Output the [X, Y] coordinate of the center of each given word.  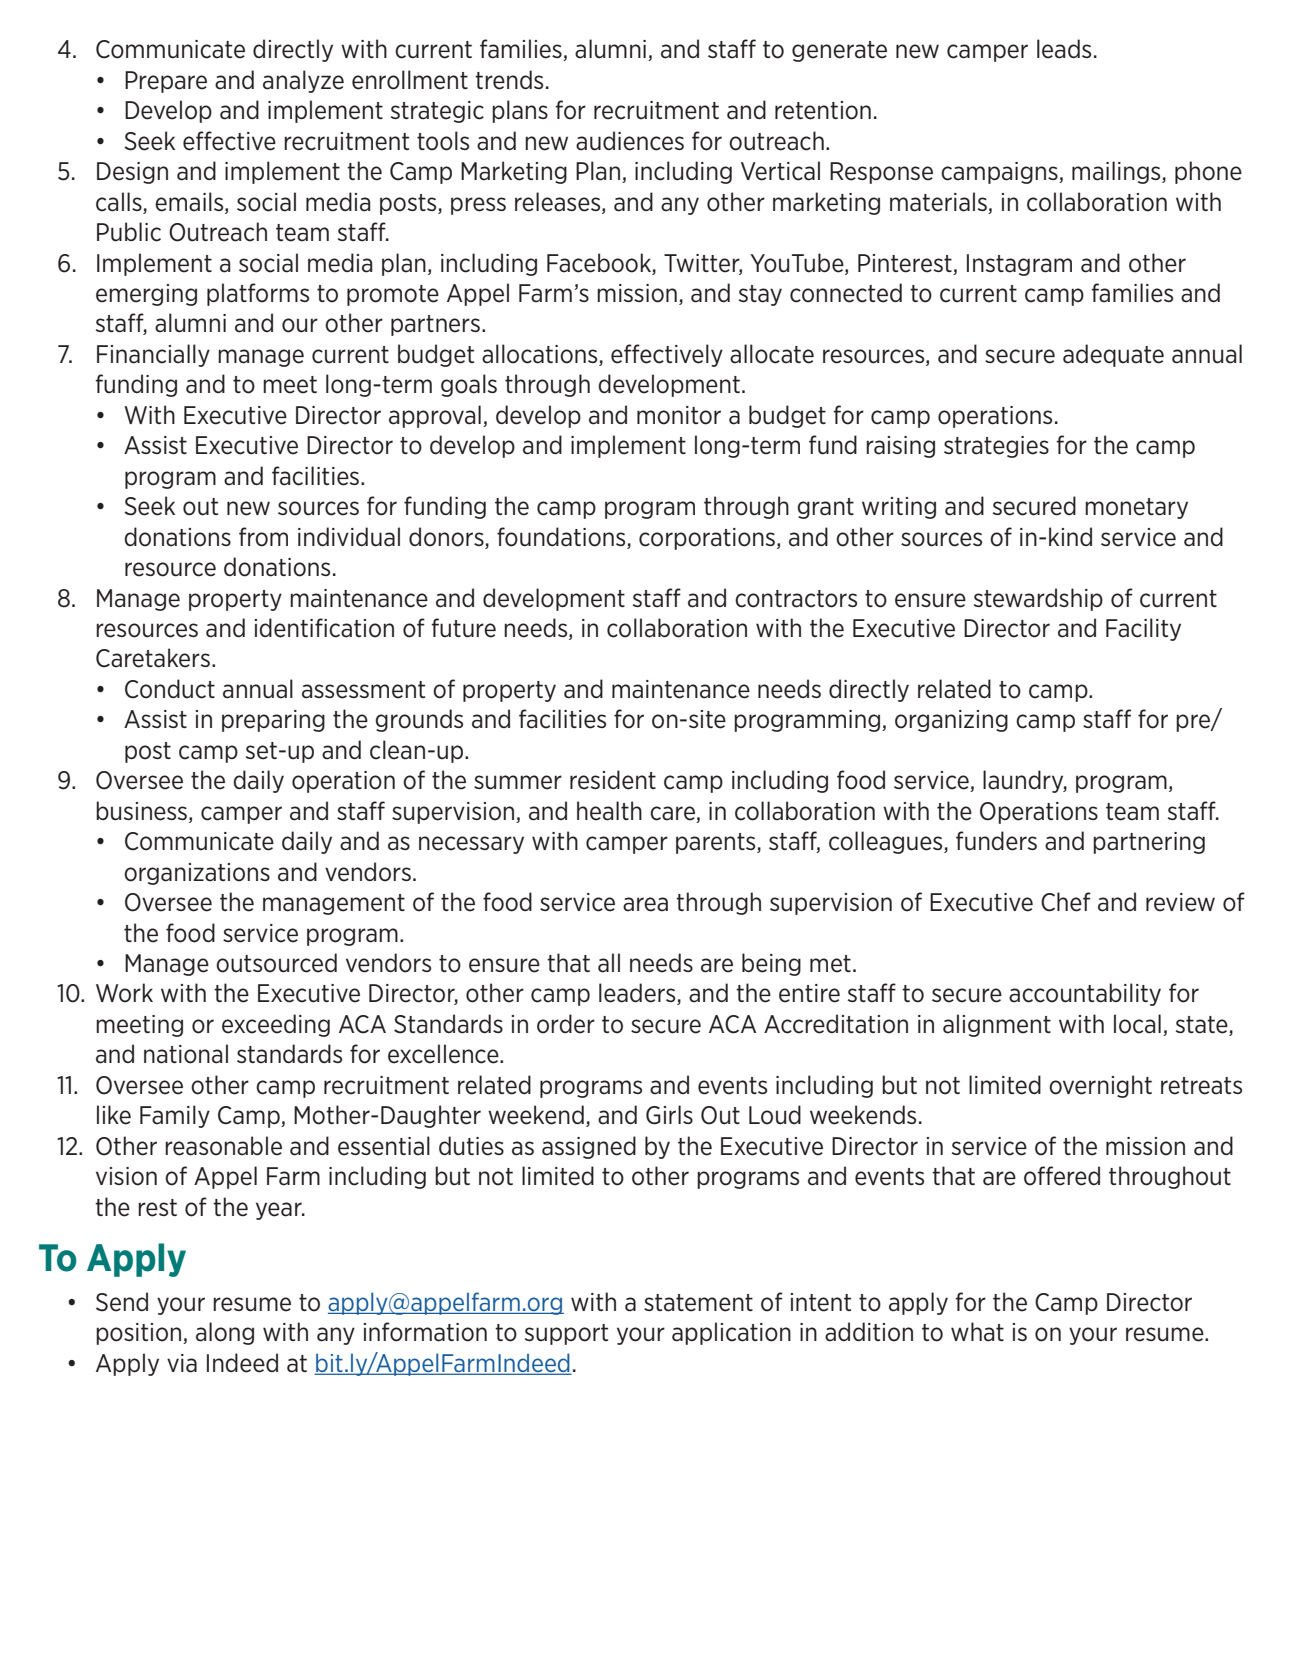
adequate [1113, 355]
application [731, 1333]
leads [1064, 49]
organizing [951, 721]
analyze [303, 81]
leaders [638, 994]
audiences [630, 141]
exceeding [276, 1025]
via [182, 1363]
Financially [153, 355]
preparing [273, 721]
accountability [1085, 994]
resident [613, 780]
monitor [679, 415]
